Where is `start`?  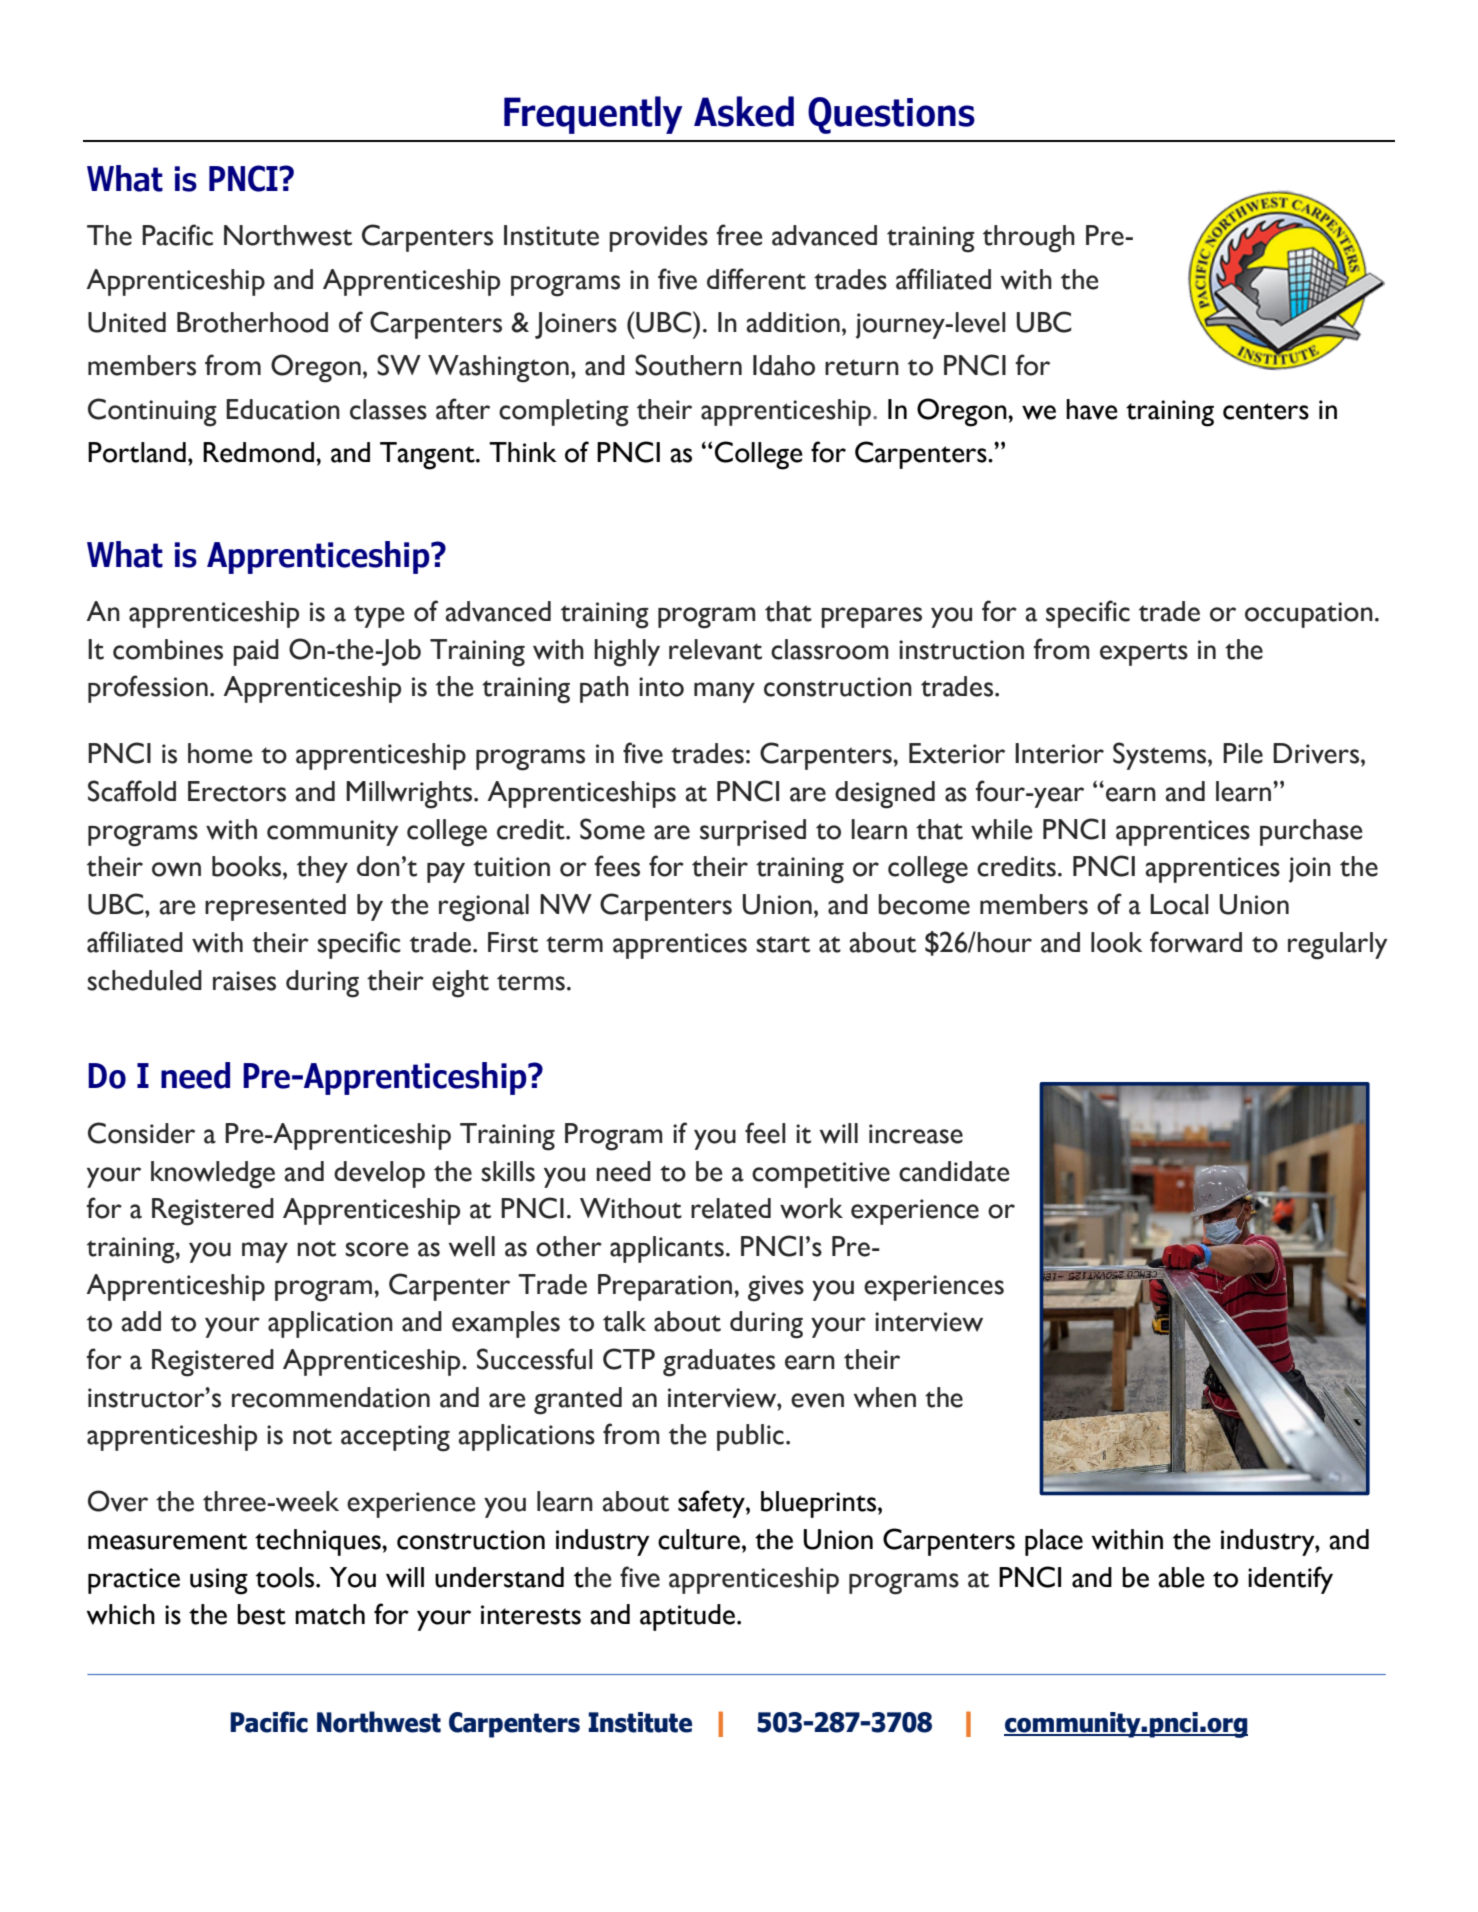
start is located at coordinates (783, 944).
